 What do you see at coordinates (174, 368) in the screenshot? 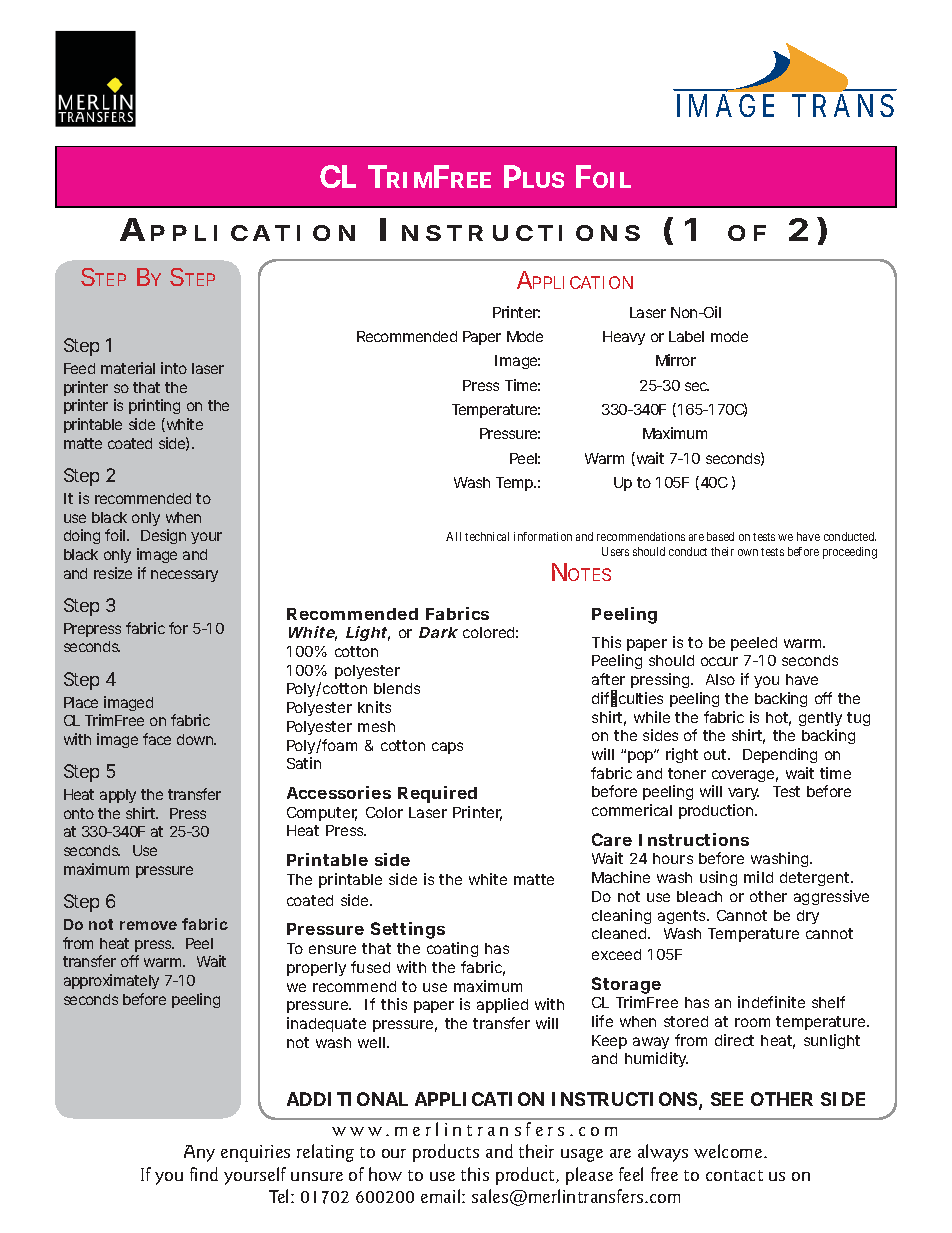
I see `into` at bounding box center [174, 368].
